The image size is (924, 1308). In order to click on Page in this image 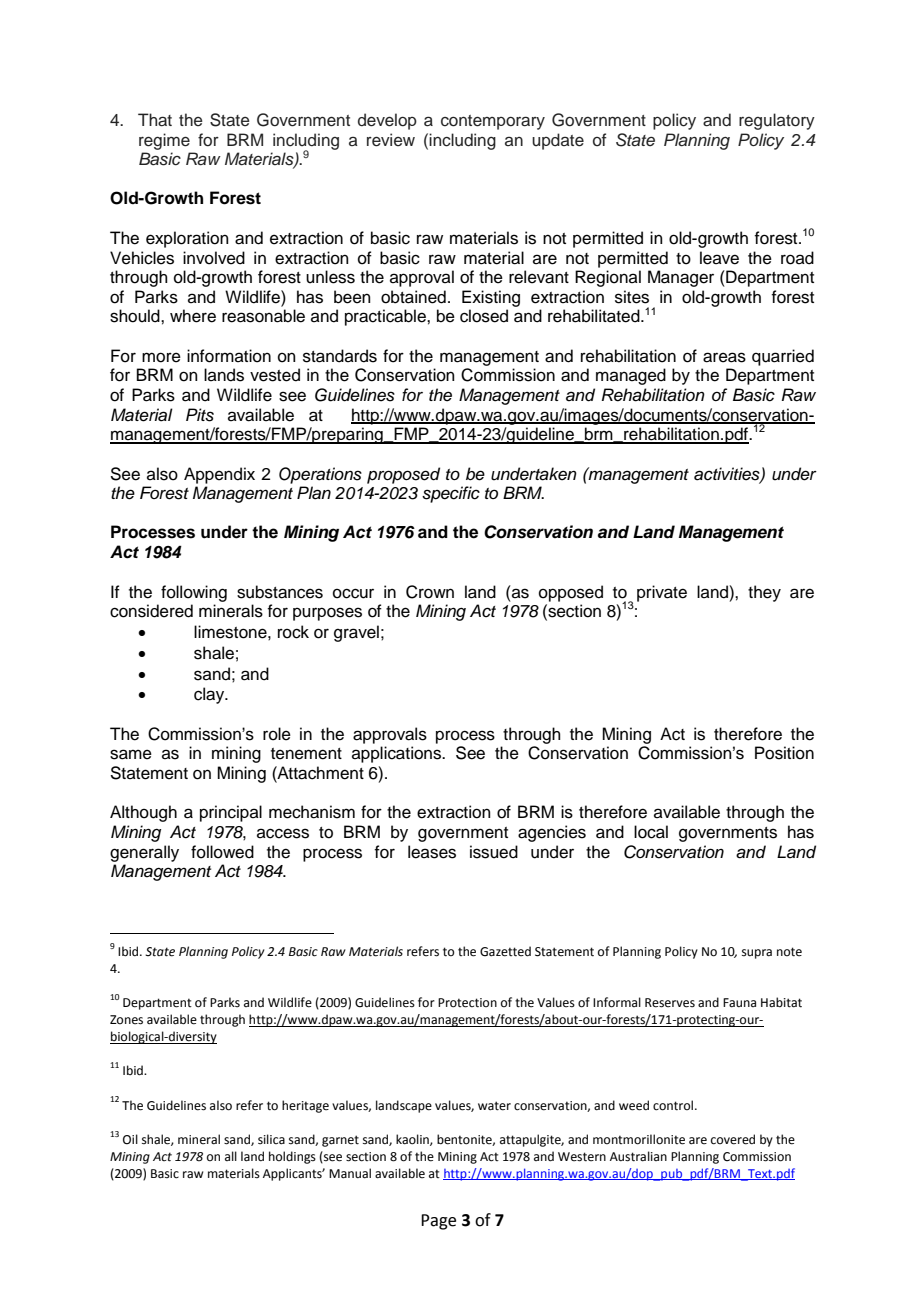, I will do `click(438, 1222)`.
